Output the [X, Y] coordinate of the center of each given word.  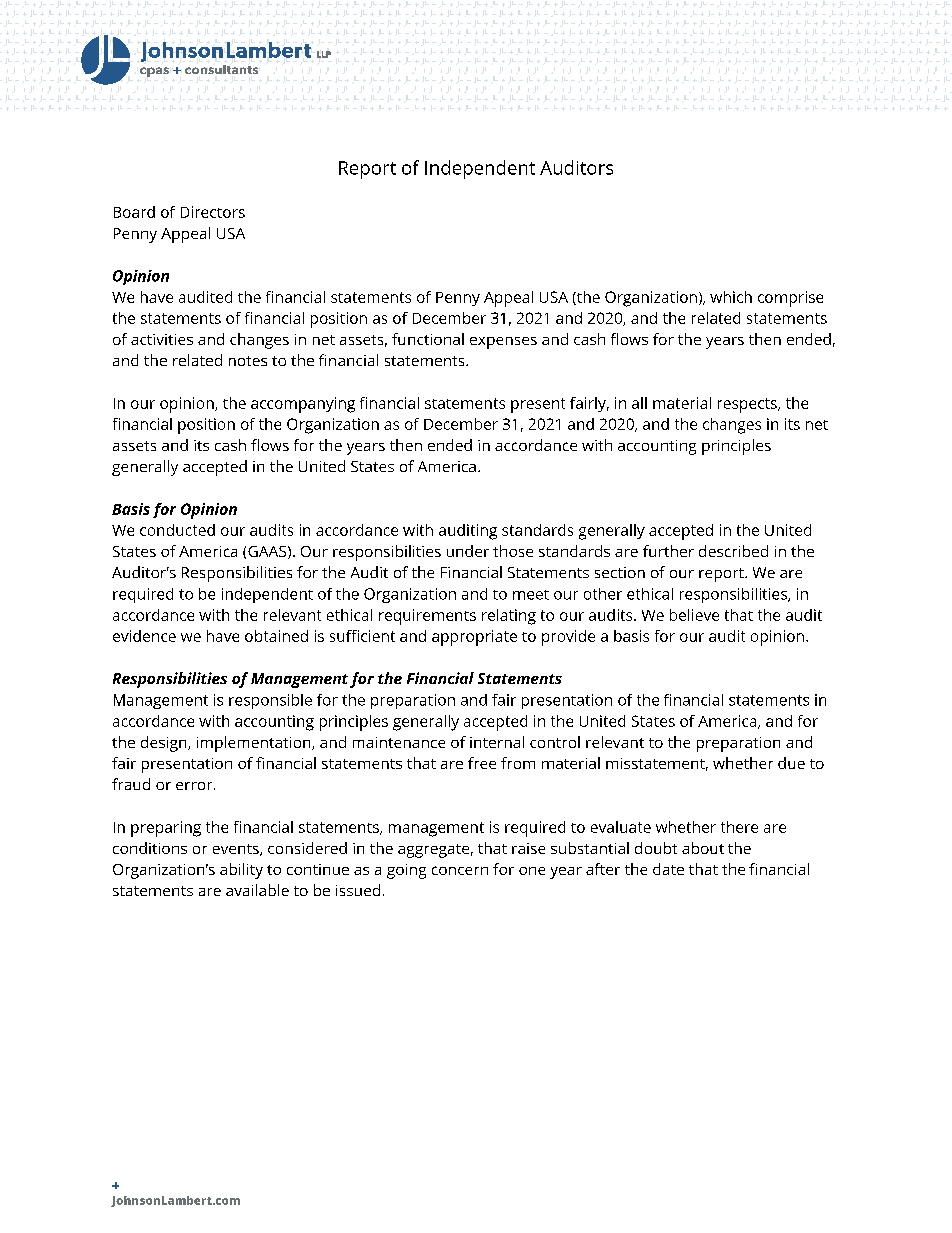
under [468, 551]
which [731, 297]
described [733, 551]
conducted [177, 530]
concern [460, 870]
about [703, 848]
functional [428, 339]
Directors [213, 212]
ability [241, 871]
